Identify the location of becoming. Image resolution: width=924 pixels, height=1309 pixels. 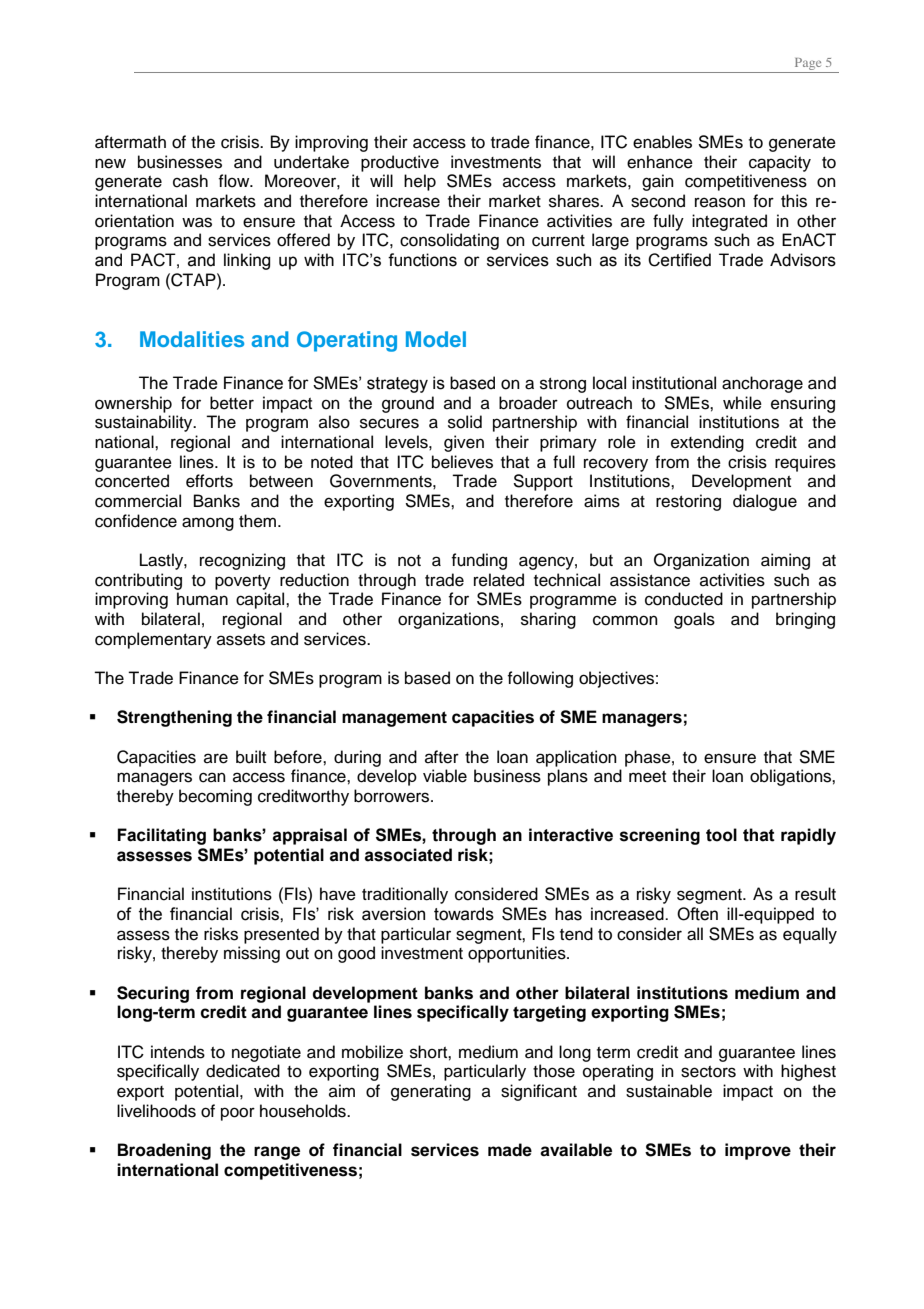
(215, 797).
